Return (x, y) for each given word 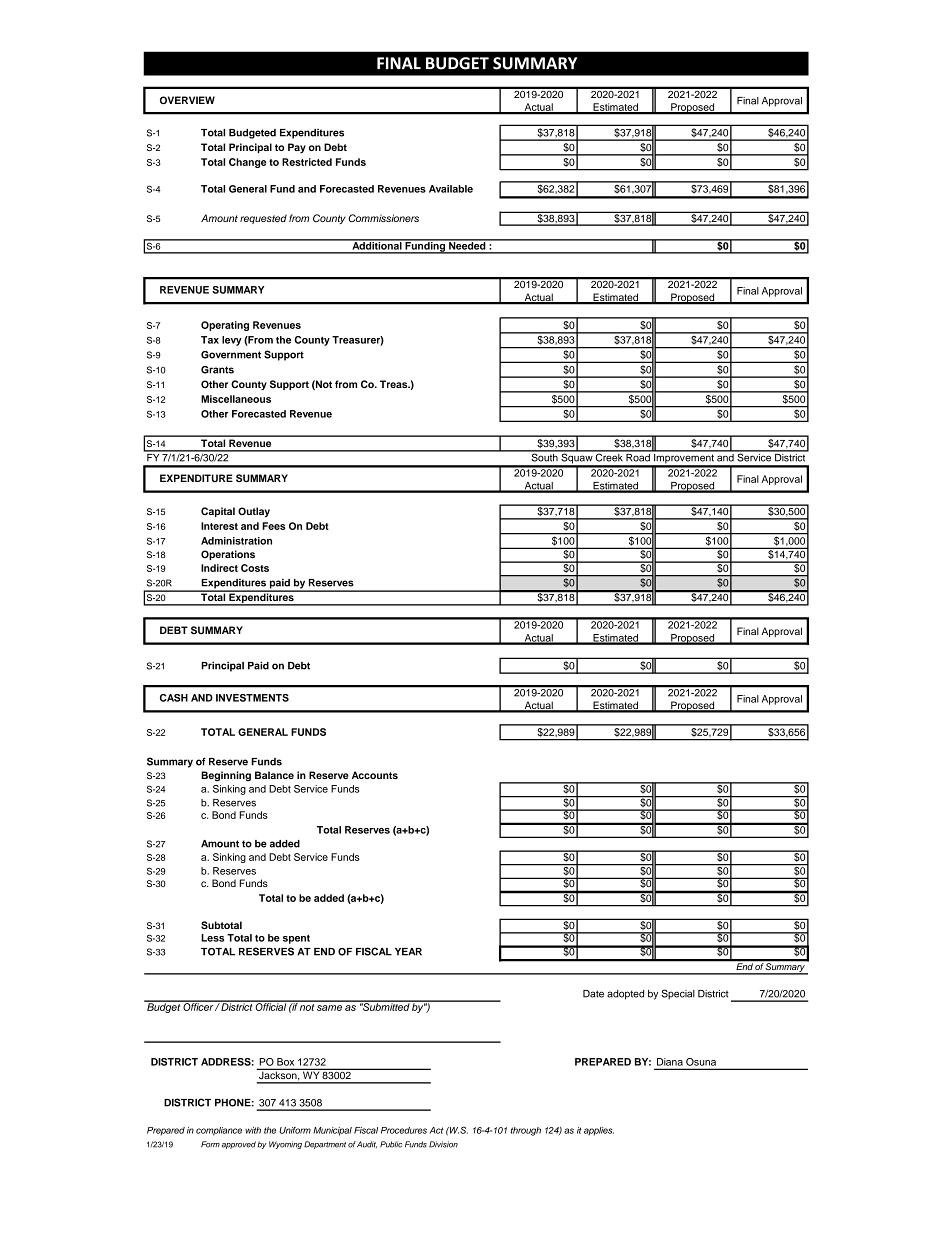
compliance (219, 1131)
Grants (217, 370)
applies (599, 1131)
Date (593, 994)
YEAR (408, 952)
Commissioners (383, 218)
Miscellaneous (236, 399)
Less (212, 938)
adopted (625, 995)
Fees (273, 526)
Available (451, 189)
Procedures (404, 1130)
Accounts (375, 775)
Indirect (219, 568)
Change (247, 163)
